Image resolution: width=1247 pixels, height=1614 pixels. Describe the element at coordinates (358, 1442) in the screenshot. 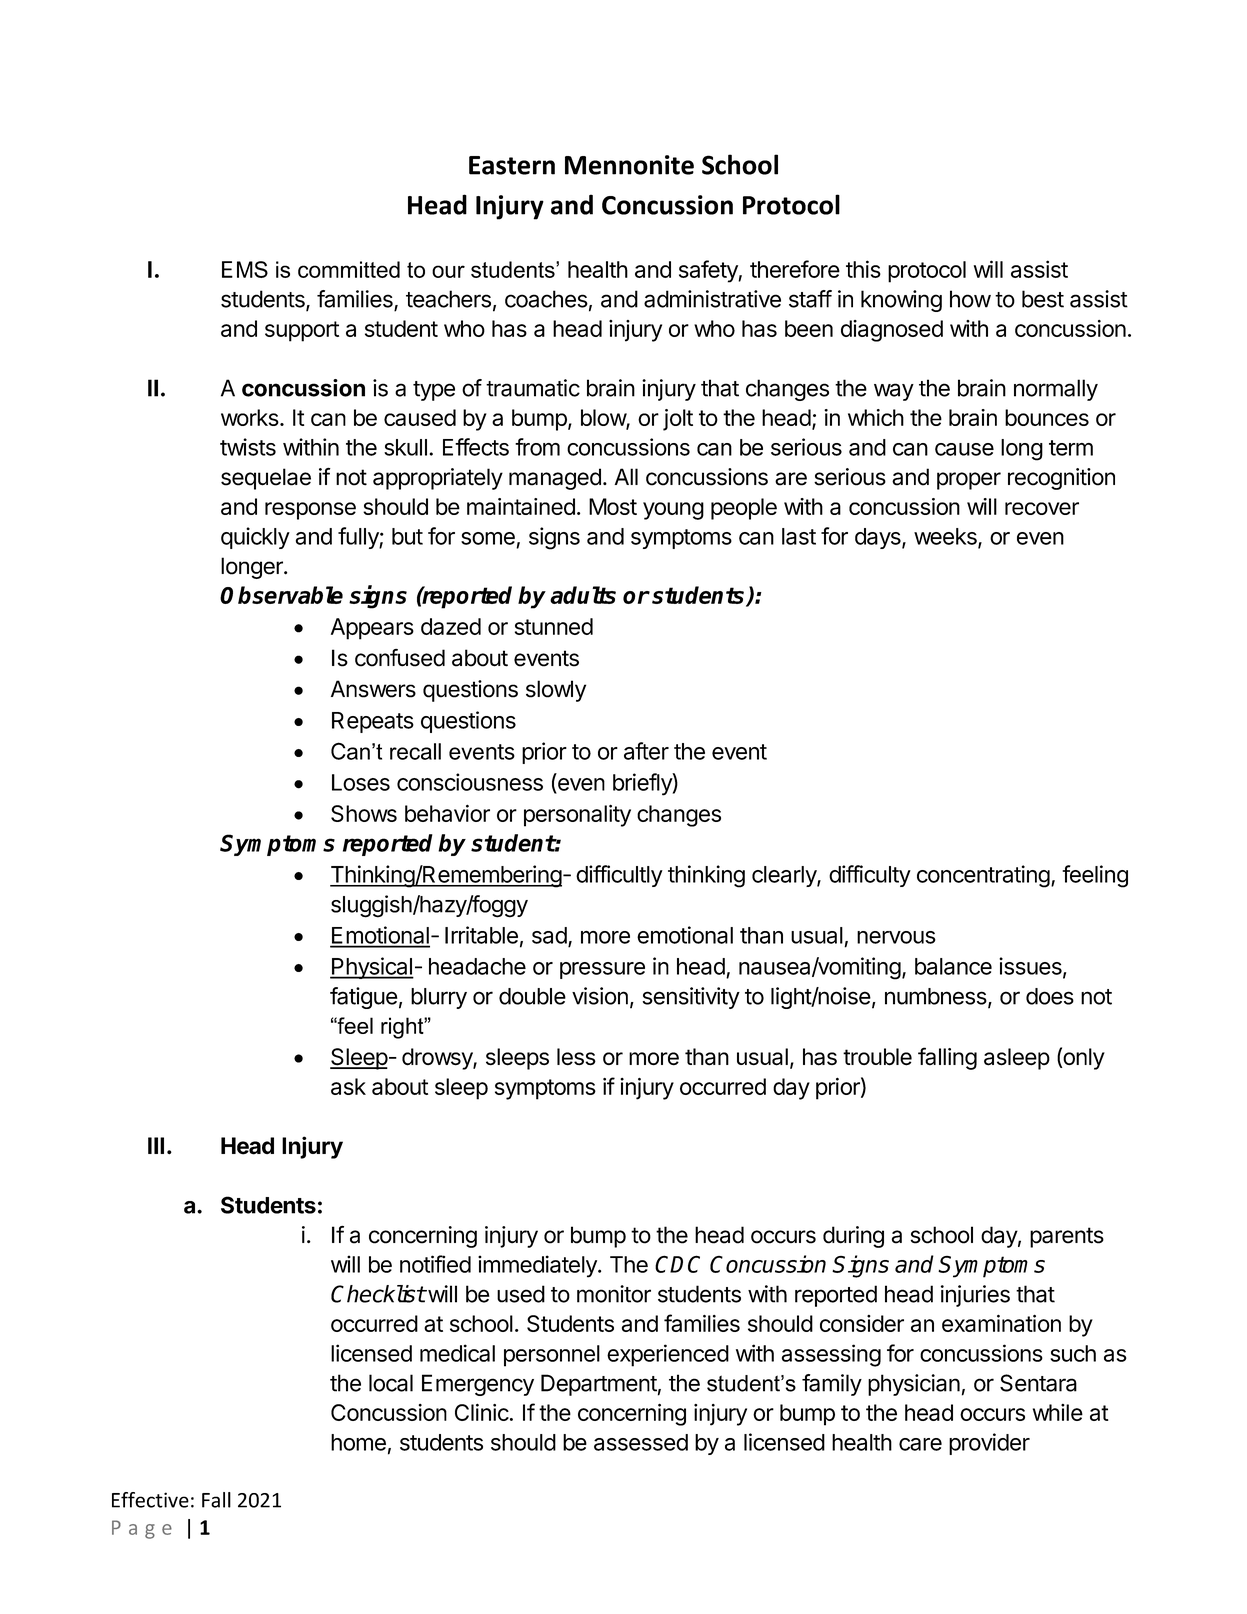

I see `home` at that location.
